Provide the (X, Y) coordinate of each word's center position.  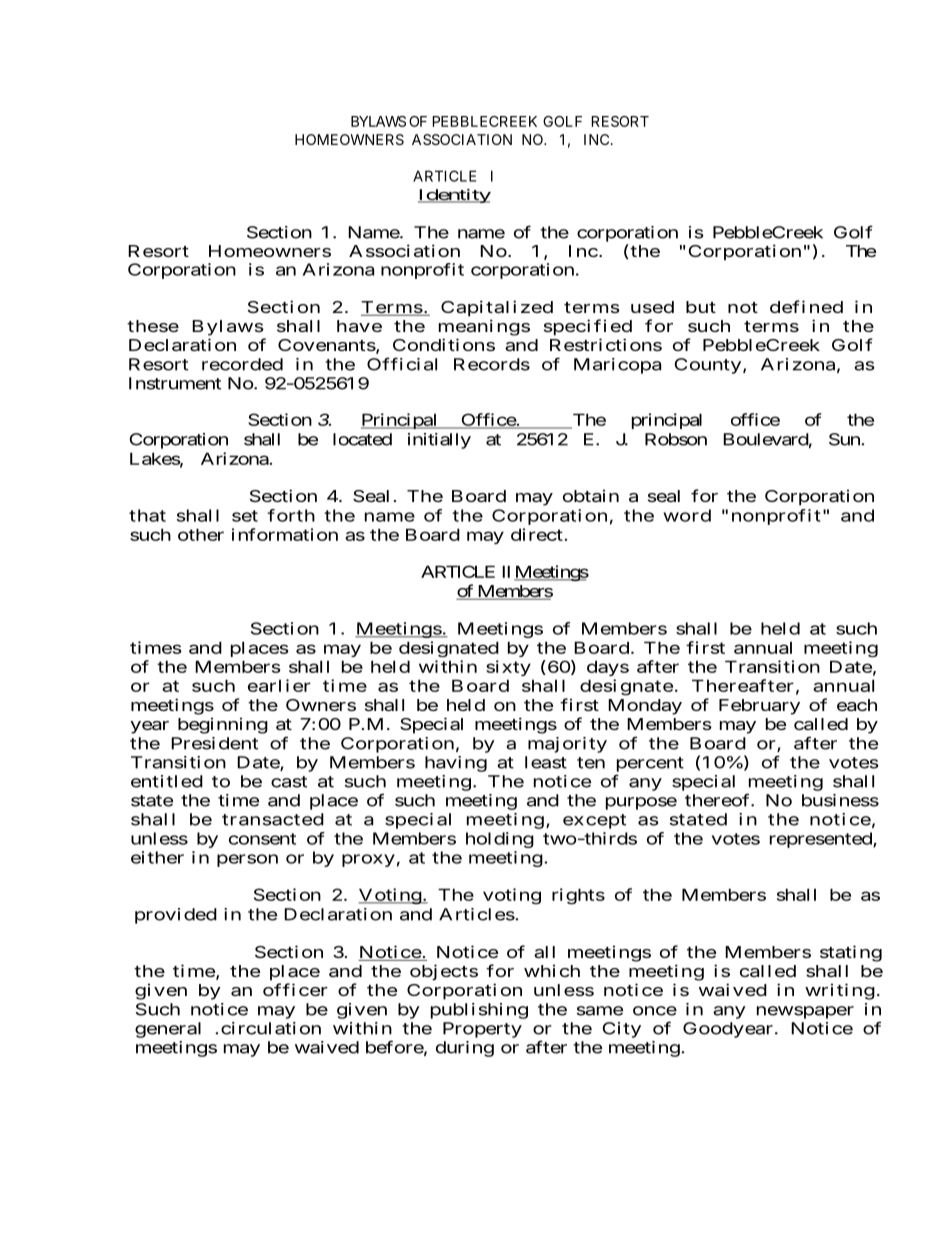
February (759, 707)
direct (538, 534)
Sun (845, 439)
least (546, 762)
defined (806, 306)
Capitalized (497, 308)
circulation (271, 1028)
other (201, 534)
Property (482, 1030)
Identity (454, 196)
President (214, 743)
